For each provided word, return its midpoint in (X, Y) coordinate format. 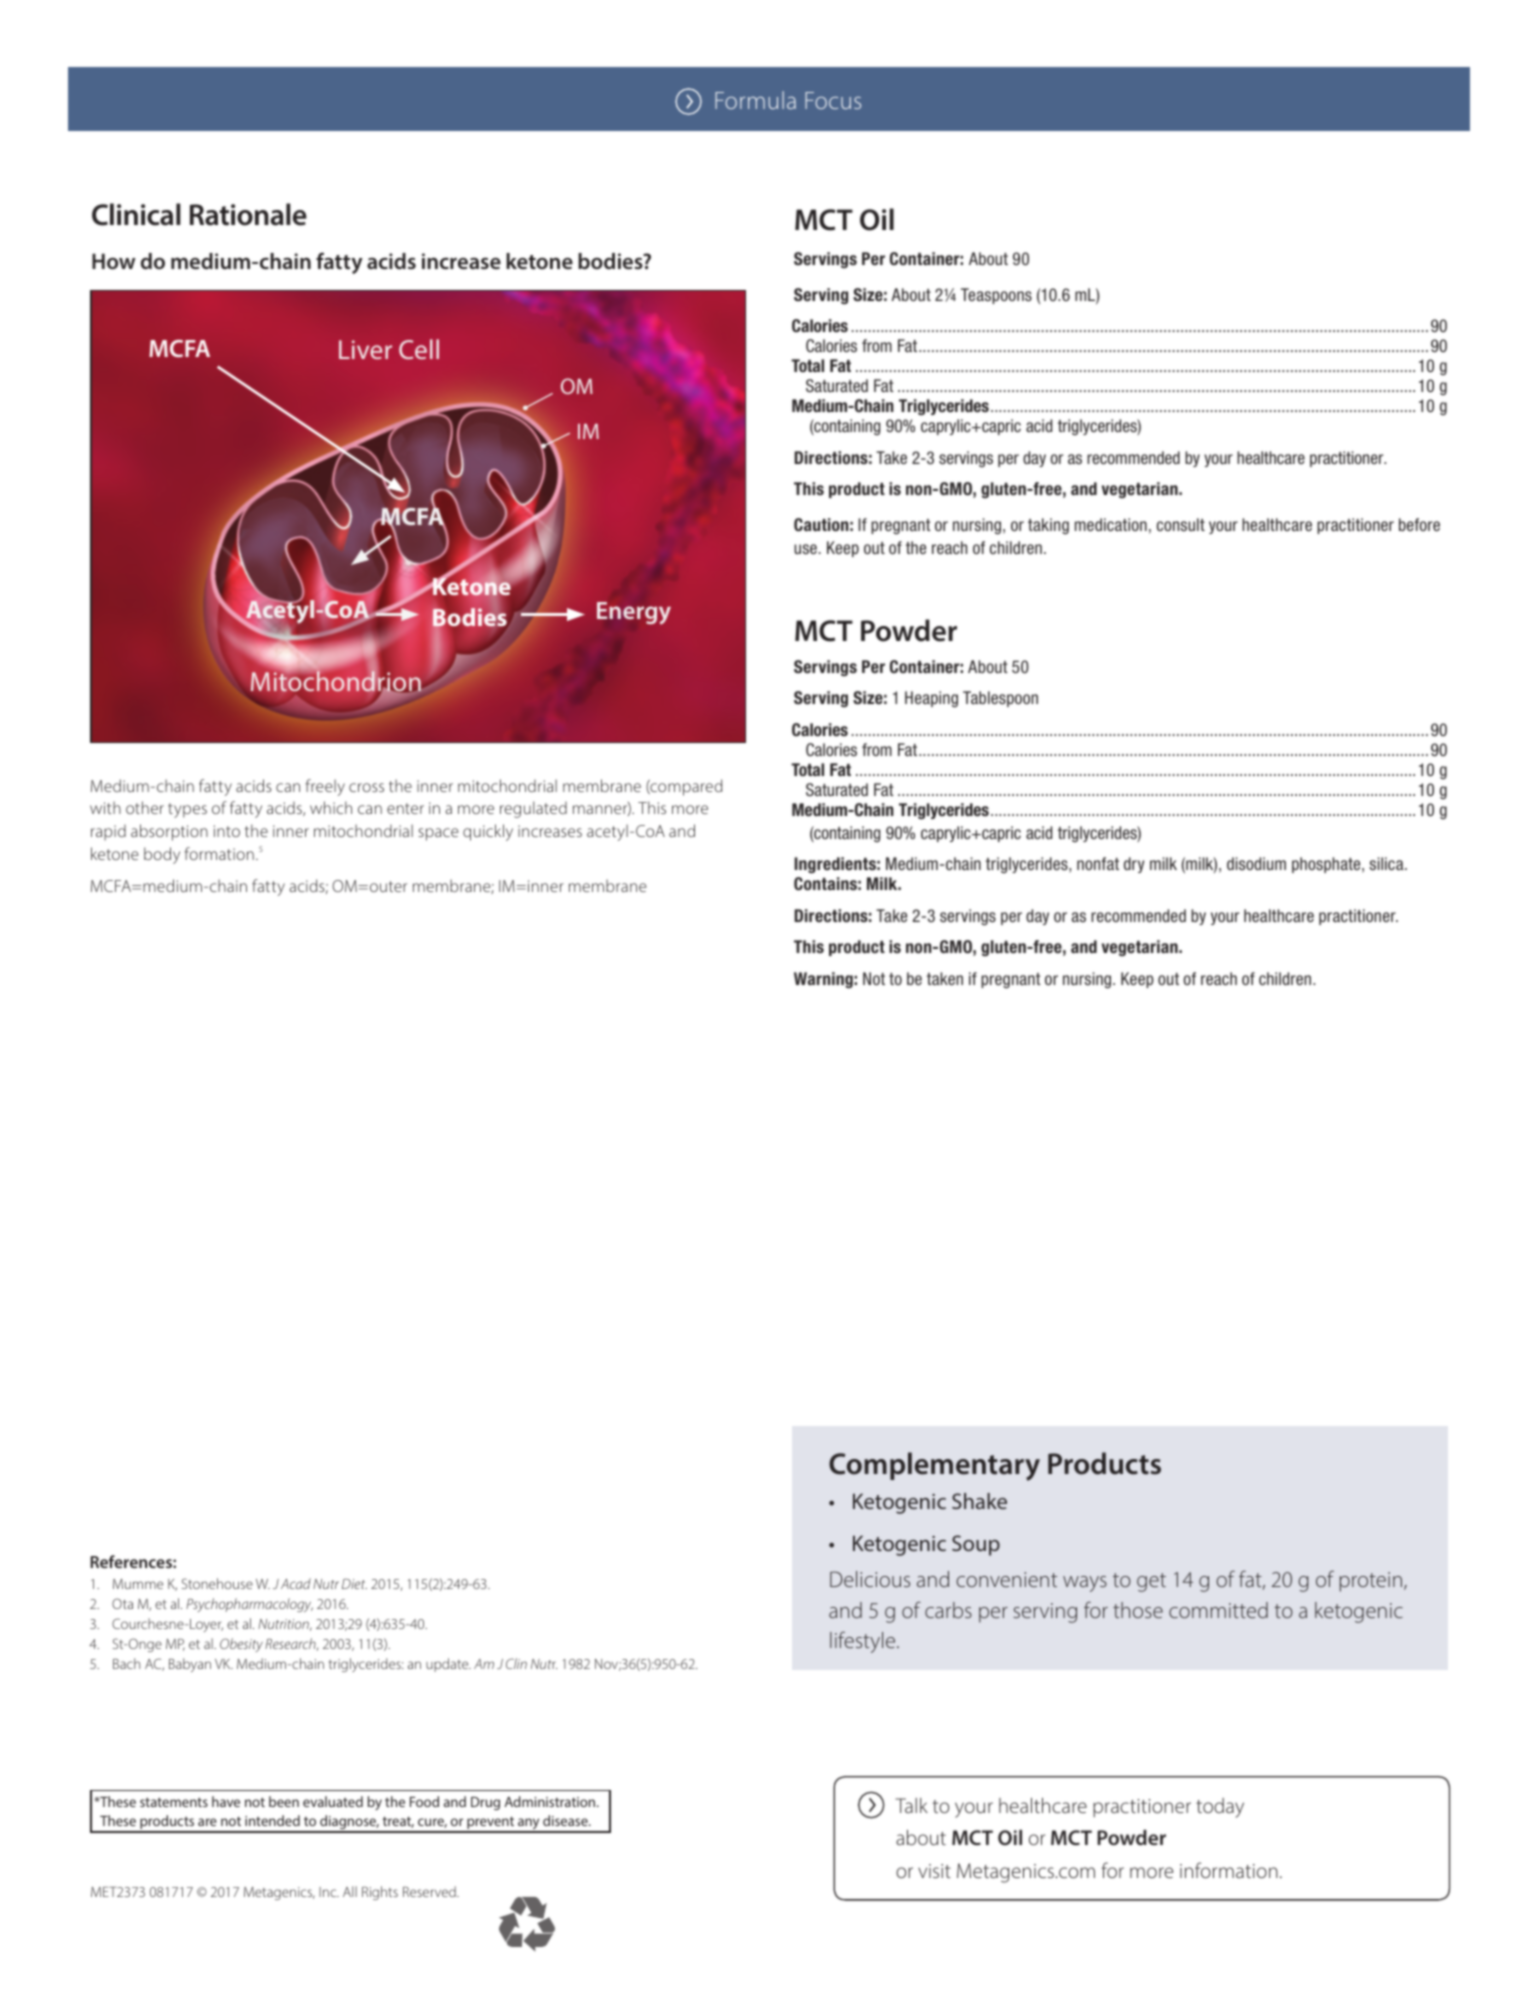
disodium (1256, 863)
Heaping (931, 699)
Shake (979, 1501)
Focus (833, 100)
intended (272, 1820)
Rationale (248, 214)
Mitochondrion (336, 681)
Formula (755, 100)
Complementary (934, 1466)
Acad (296, 1583)
